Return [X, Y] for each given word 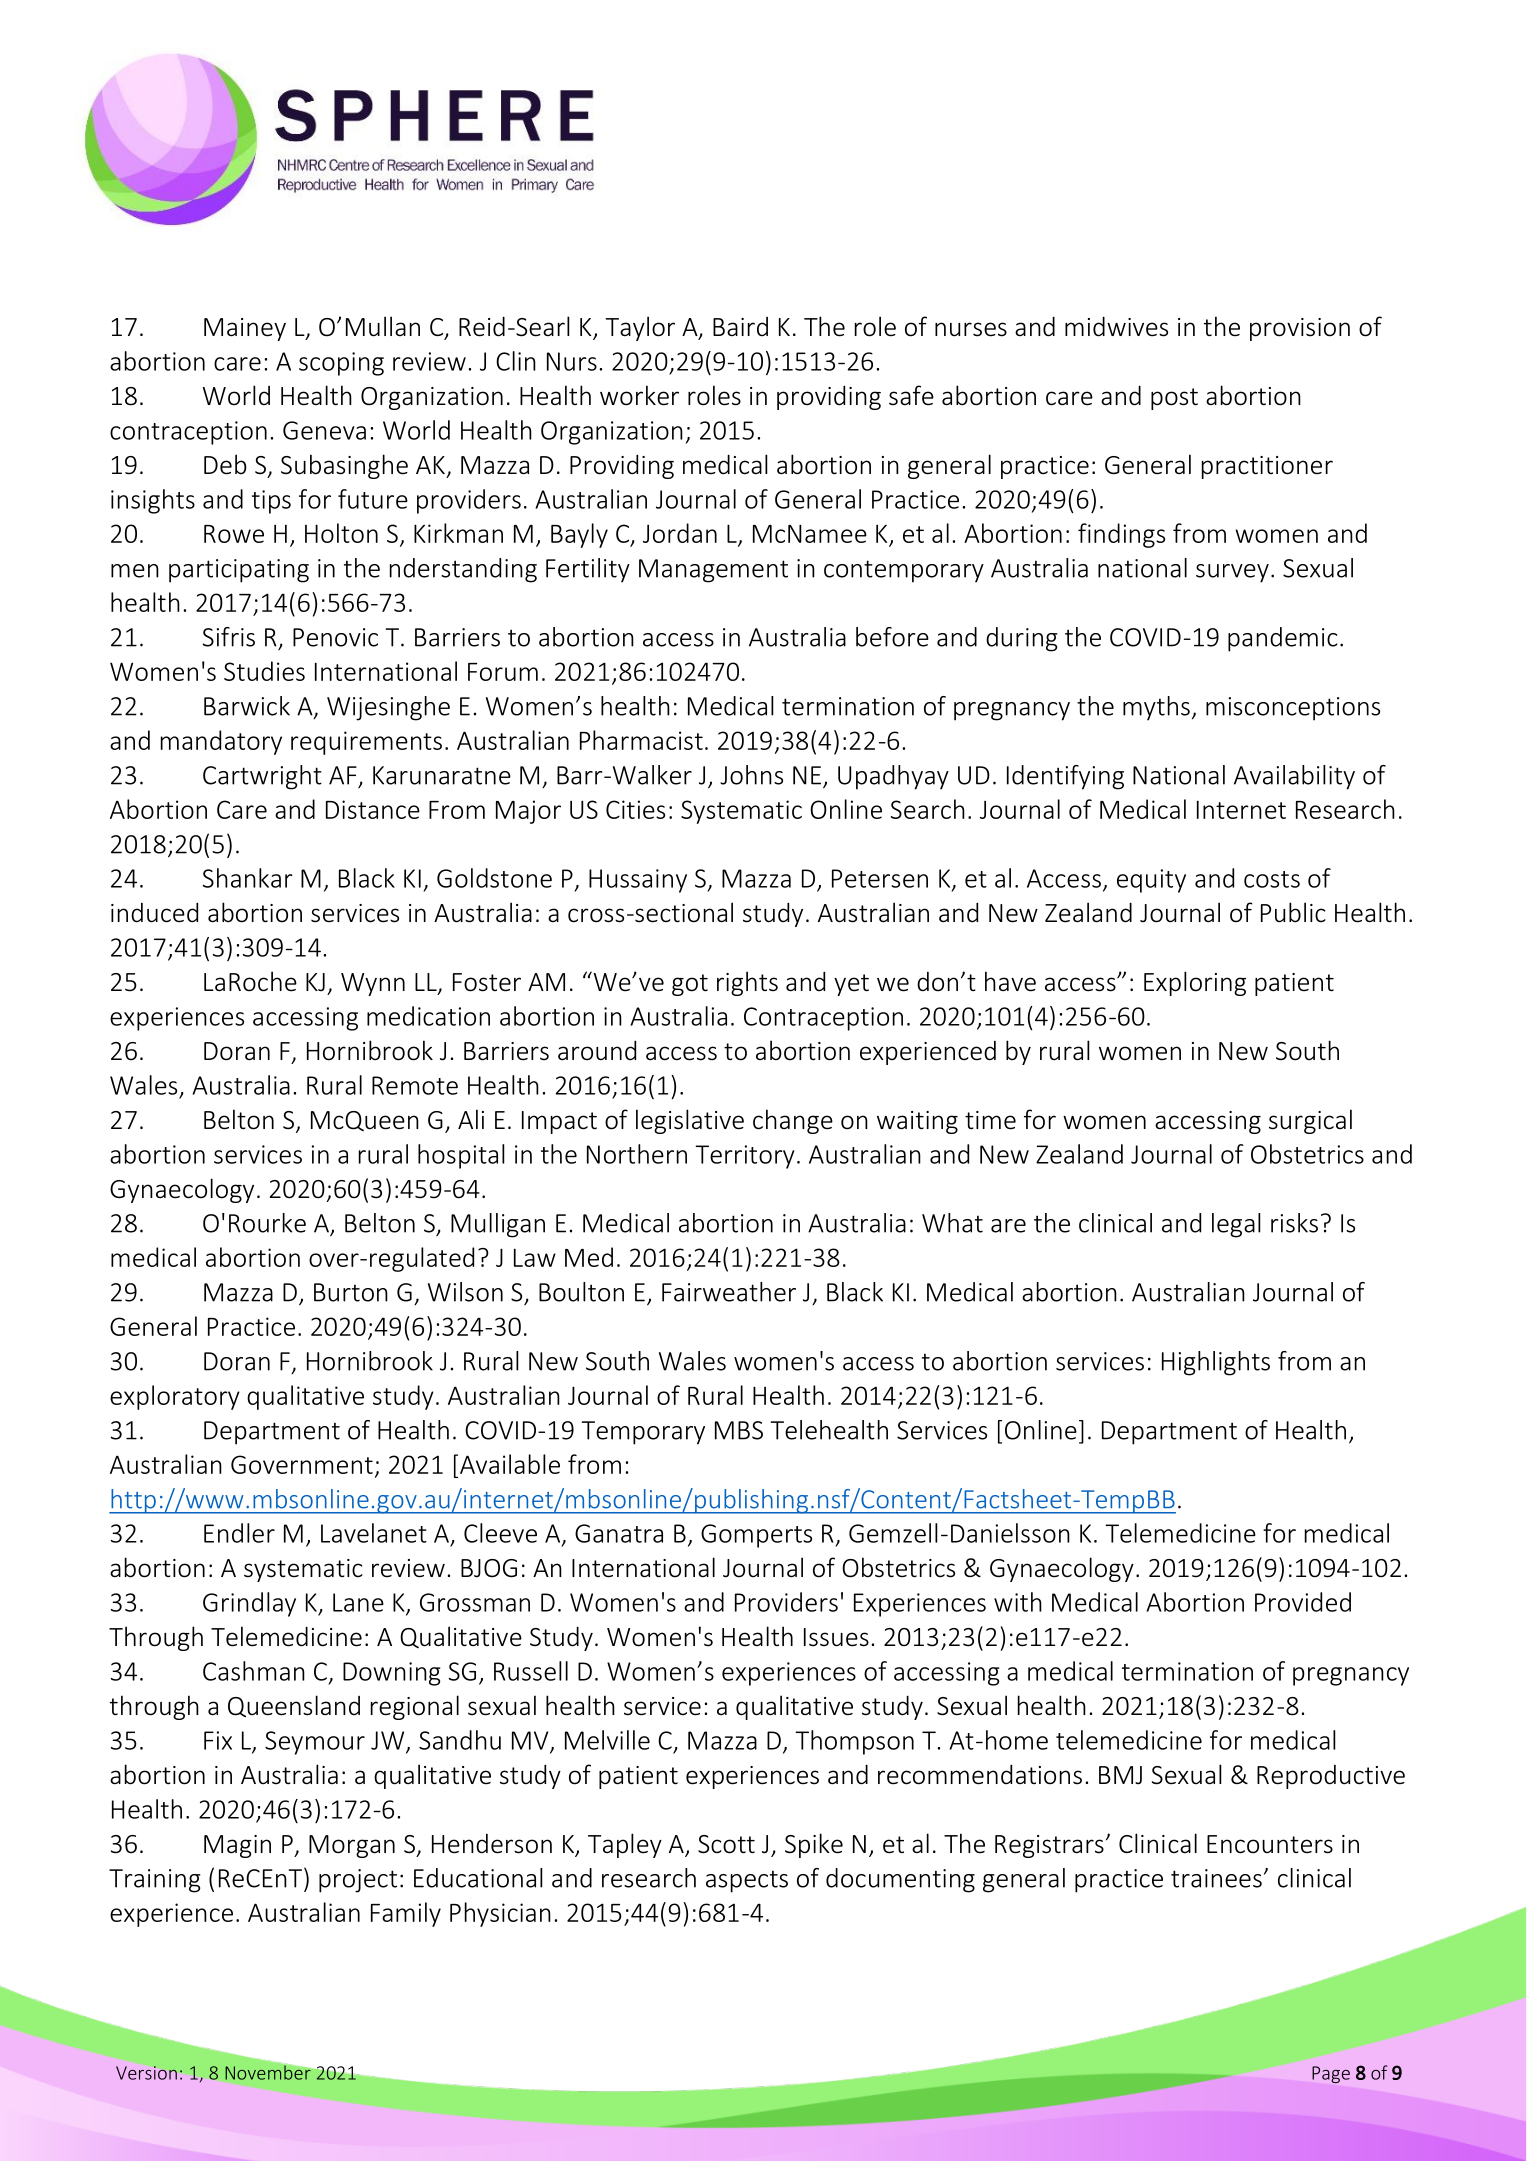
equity [1151, 881]
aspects [747, 1881]
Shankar [248, 878]
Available [508, 1464]
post [1174, 399]
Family [406, 1914]
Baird [740, 326]
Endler [239, 1533]
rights [747, 983]
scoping [341, 364]
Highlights [1216, 1363]
